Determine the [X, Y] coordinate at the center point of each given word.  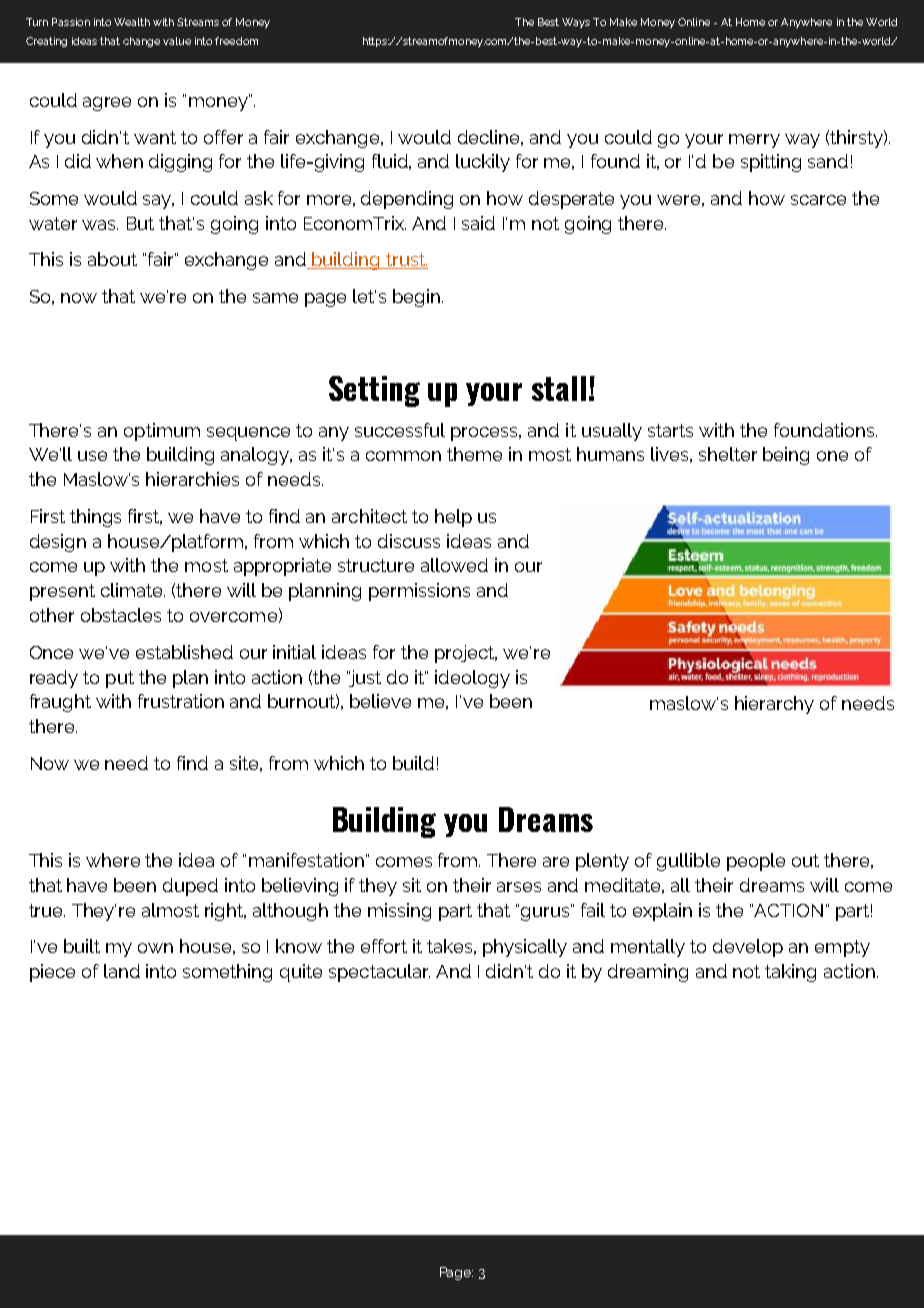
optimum [162, 432]
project [466, 654]
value [177, 41]
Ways [576, 23]
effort [384, 946]
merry [754, 141]
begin [418, 298]
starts [670, 430]
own [155, 948]
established [184, 652]
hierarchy [774, 705]
